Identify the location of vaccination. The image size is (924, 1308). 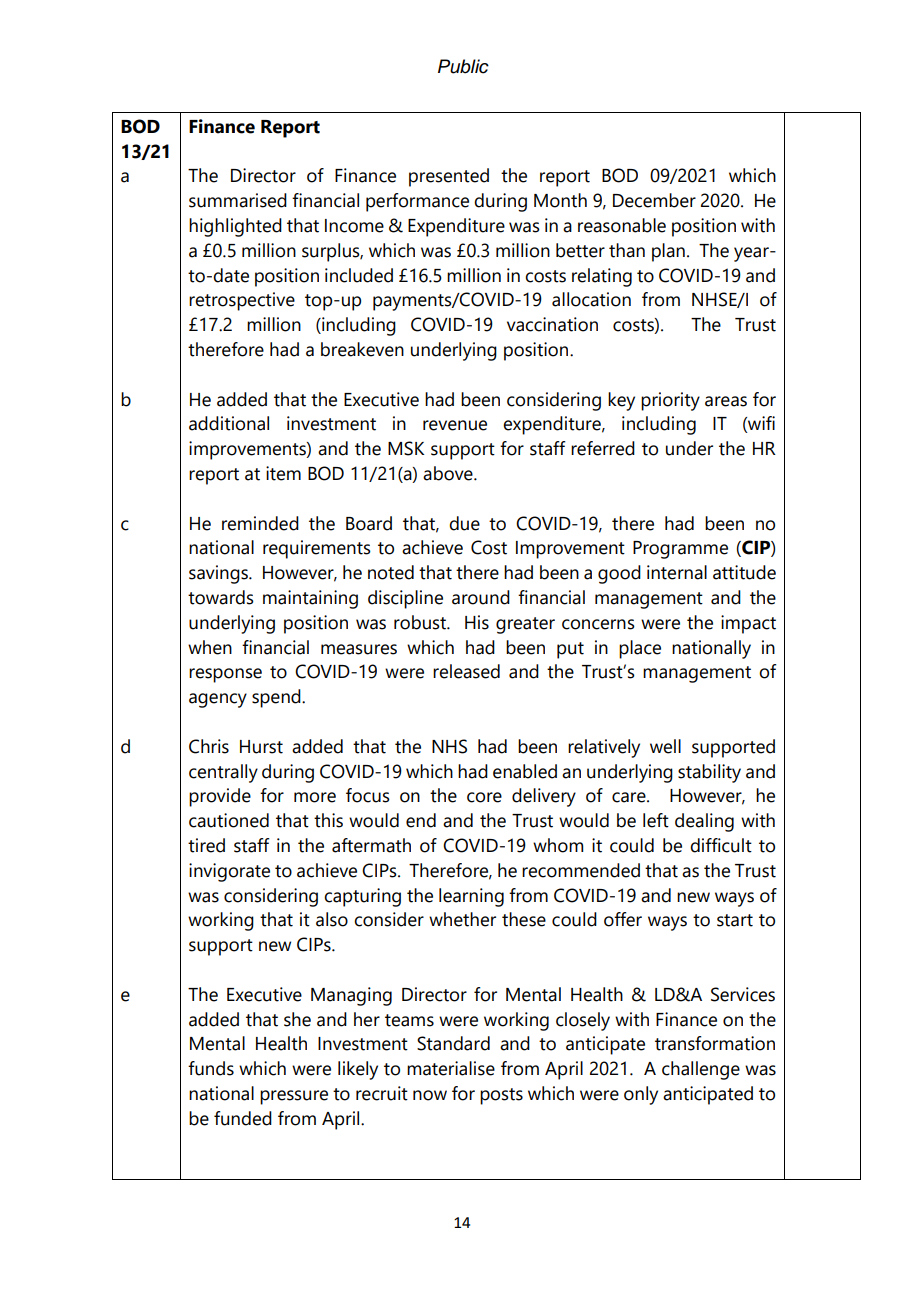
(552, 324).
